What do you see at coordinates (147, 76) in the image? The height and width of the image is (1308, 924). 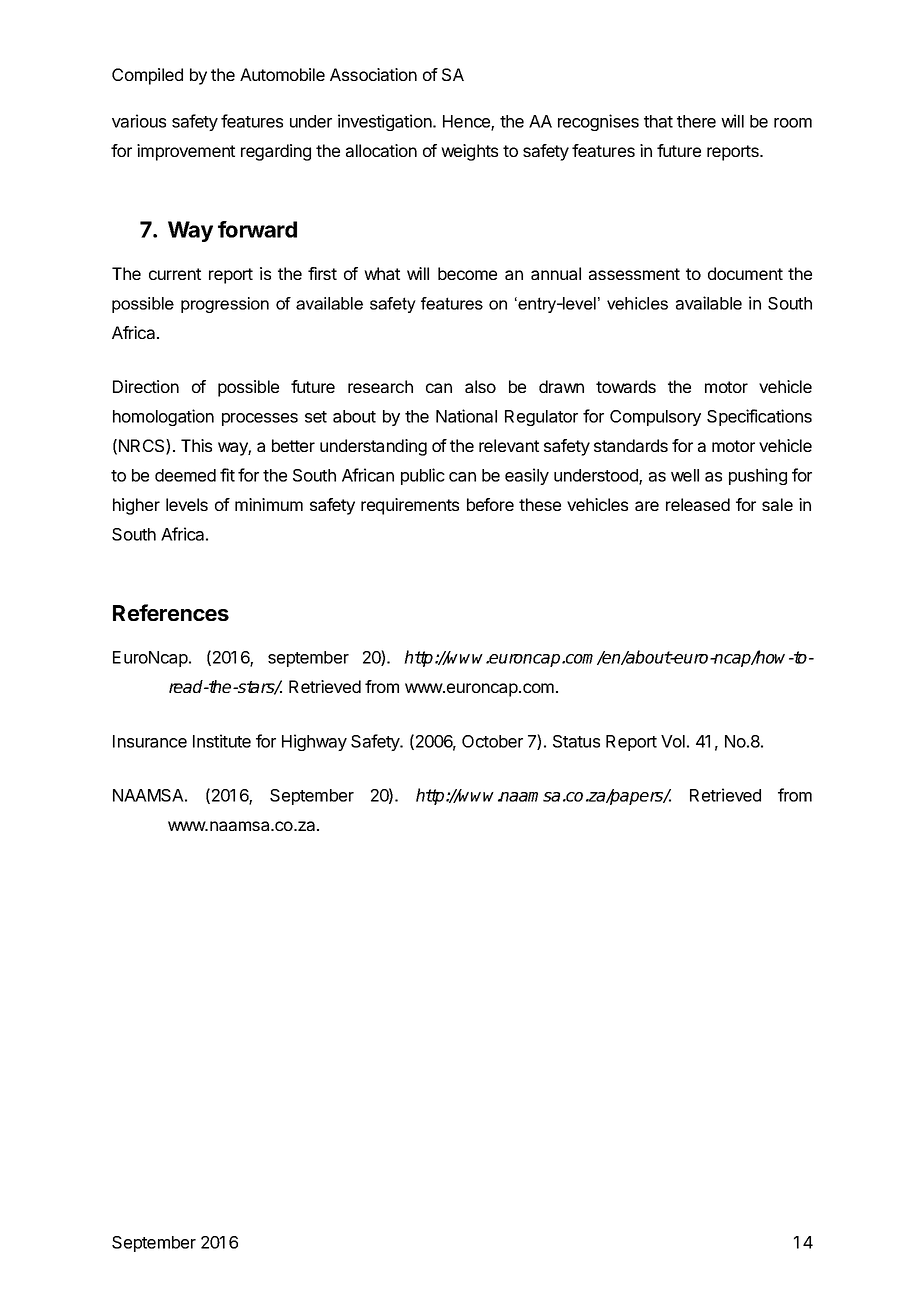 I see `Compiled` at bounding box center [147, 76].
